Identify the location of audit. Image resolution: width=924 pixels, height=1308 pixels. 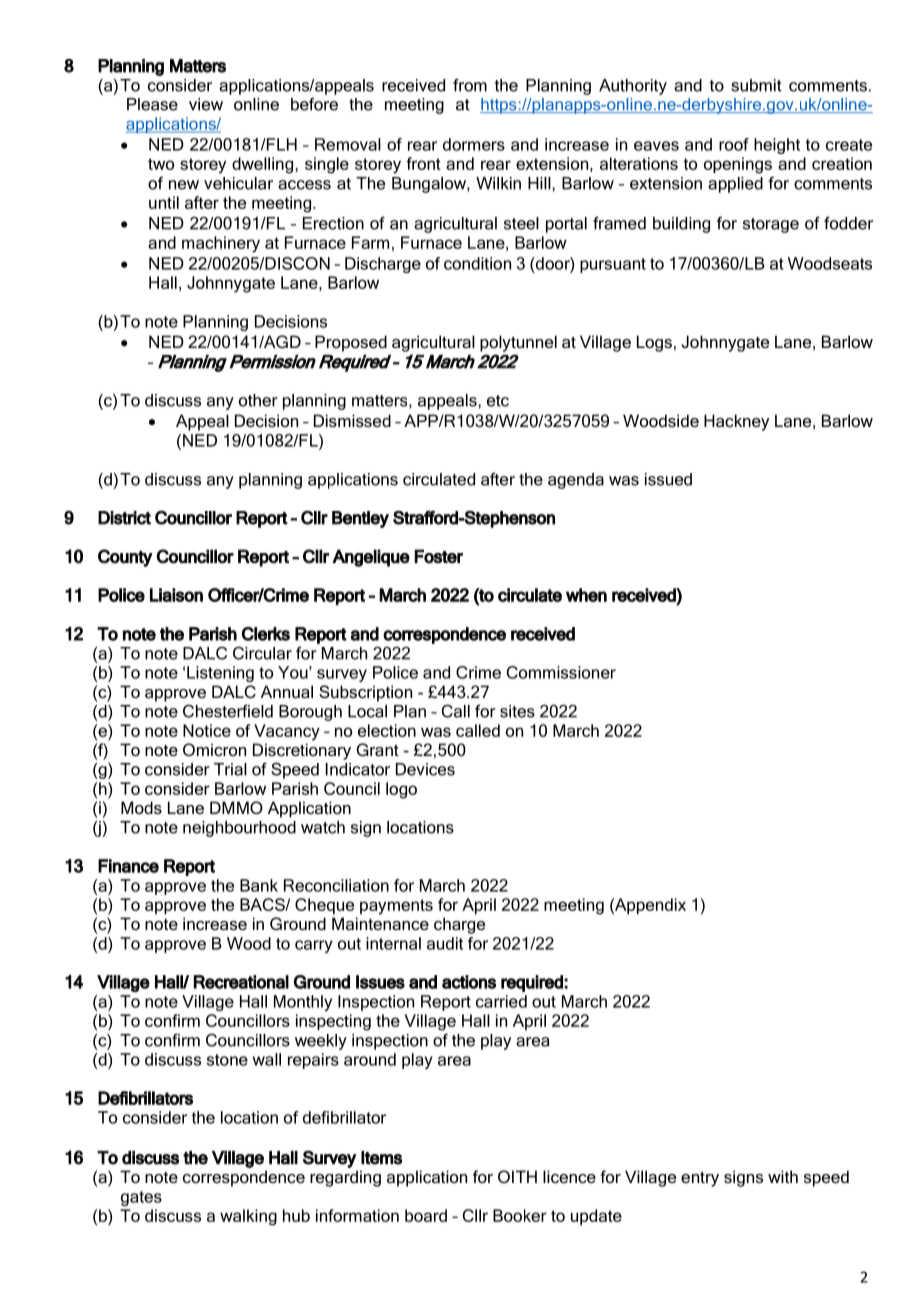
(445, 943).
